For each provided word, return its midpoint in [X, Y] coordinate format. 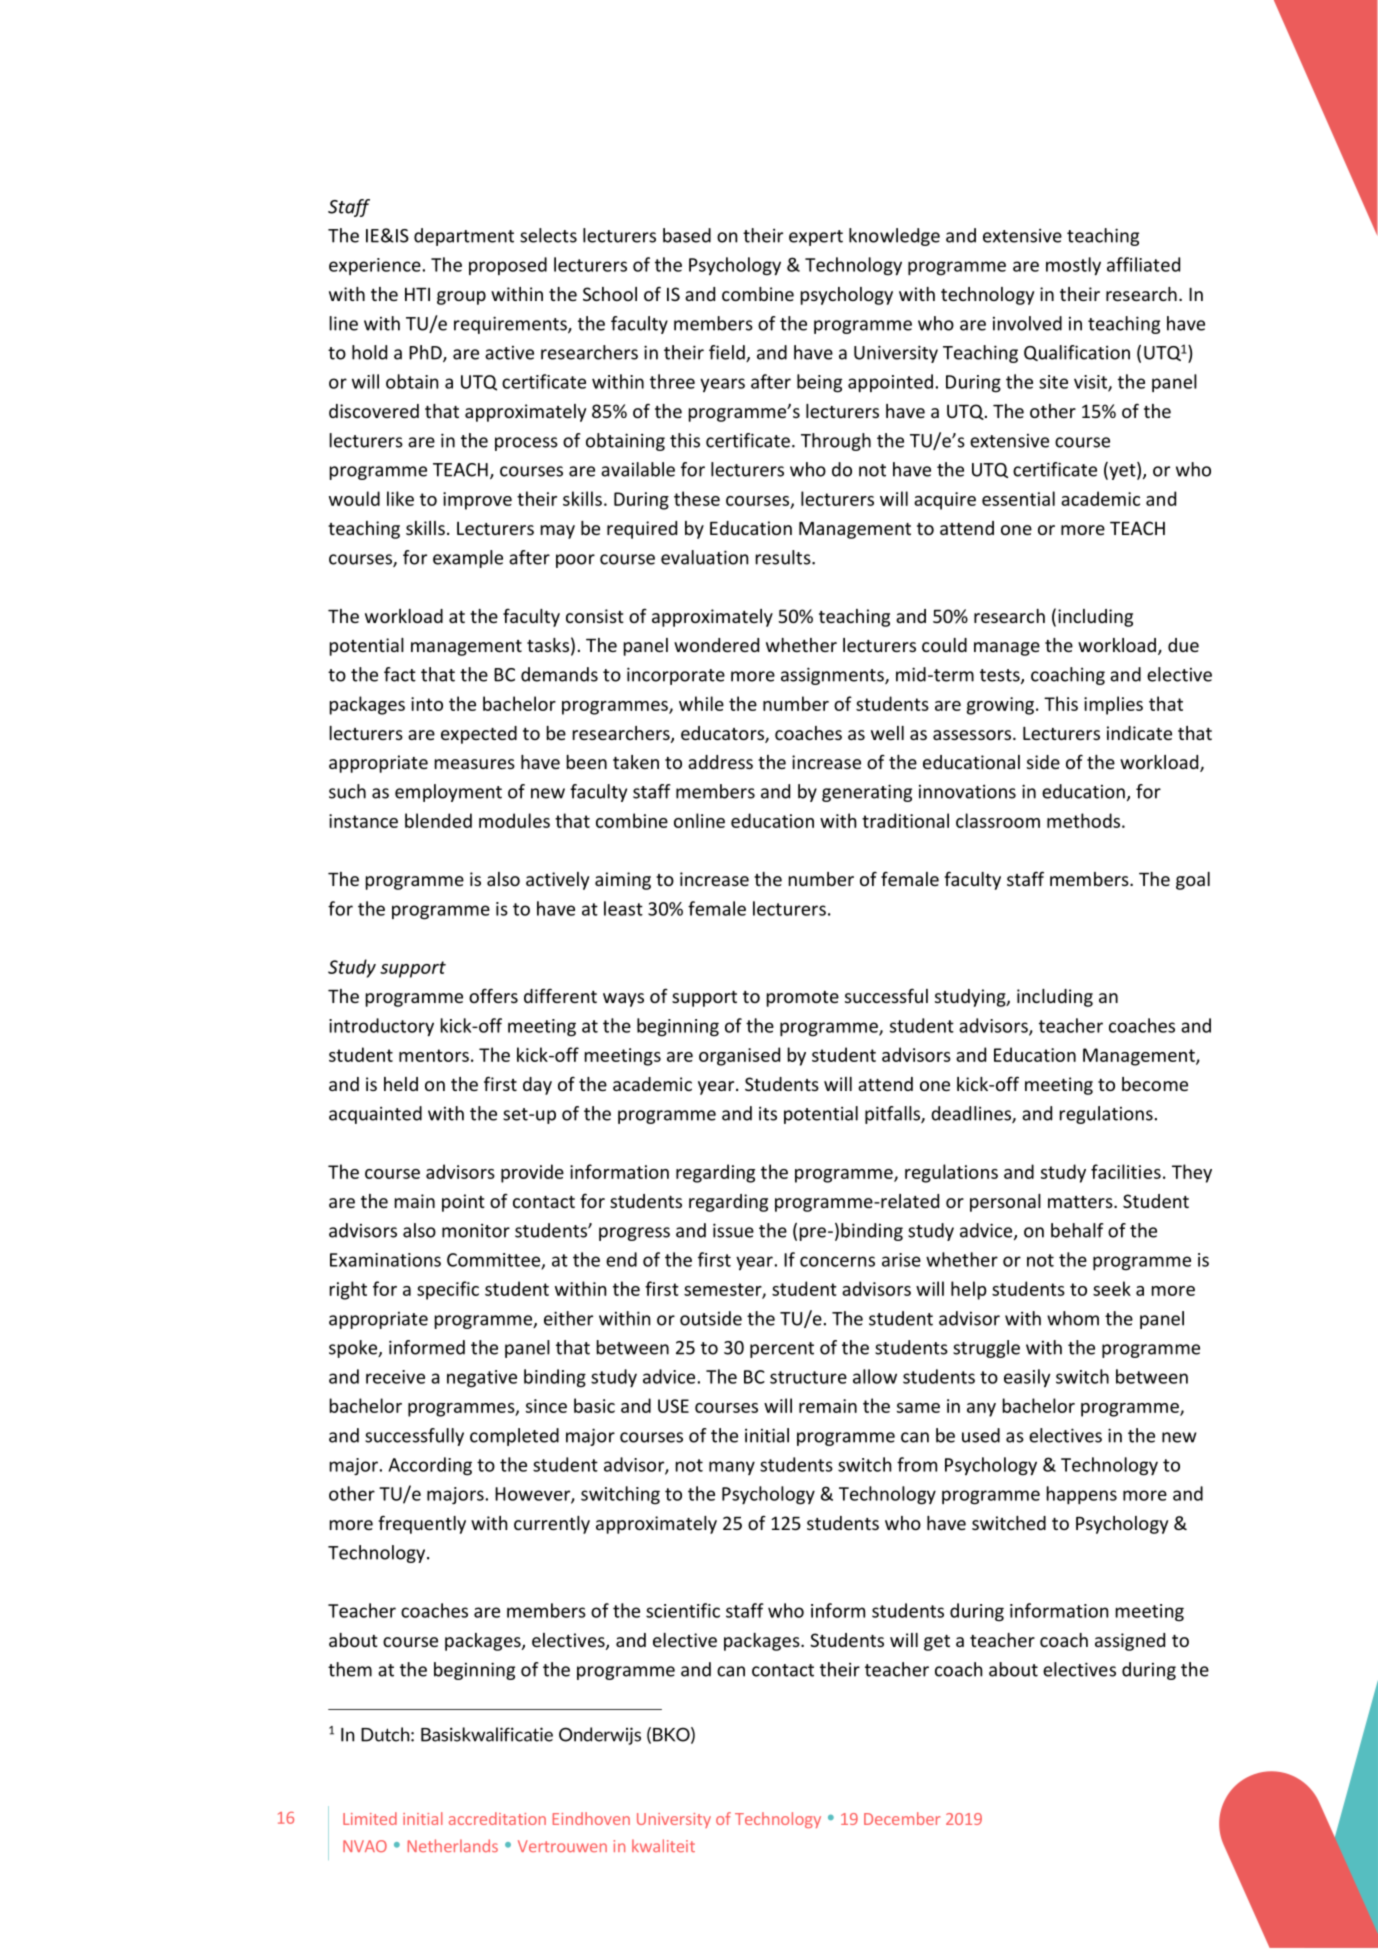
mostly [1073, 266]
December [902, 1818]
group [461, 298]
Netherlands [453, 1845]
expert [816, 238]
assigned [1130, 1642]
